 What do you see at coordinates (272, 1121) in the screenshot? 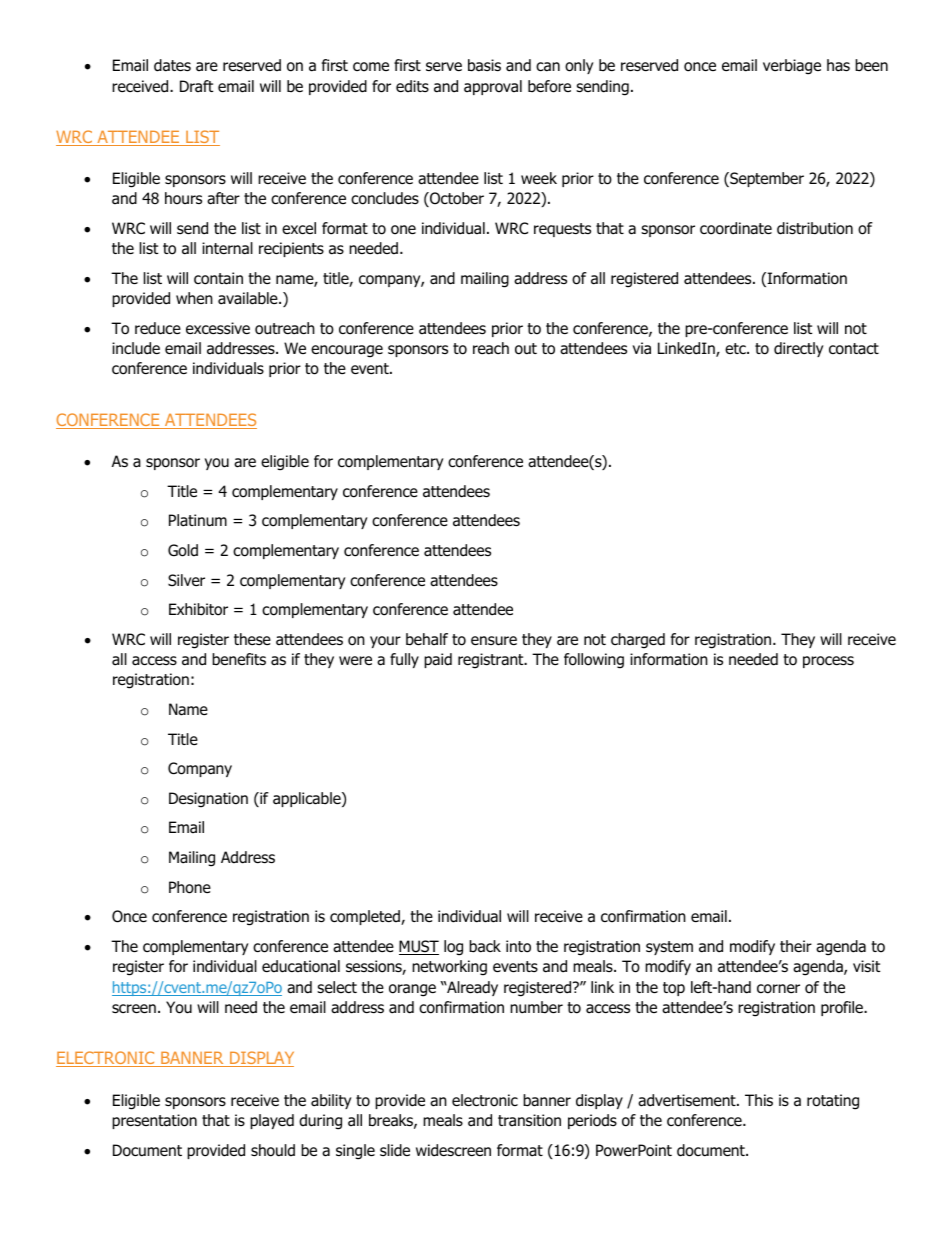
I see `played` at bounding box center [272, 1121].
